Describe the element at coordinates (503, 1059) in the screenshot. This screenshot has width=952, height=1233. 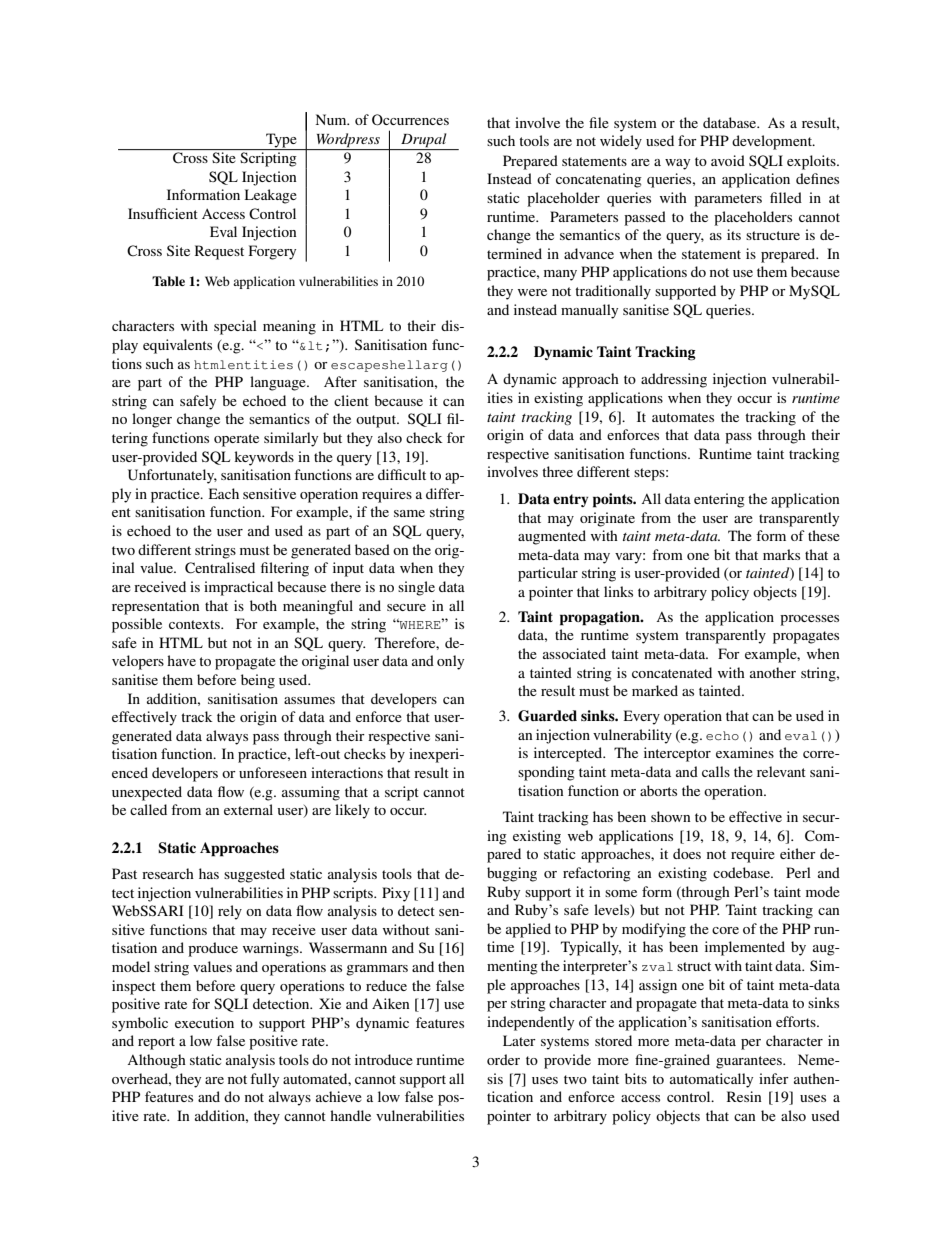
I see `order` at that location.
